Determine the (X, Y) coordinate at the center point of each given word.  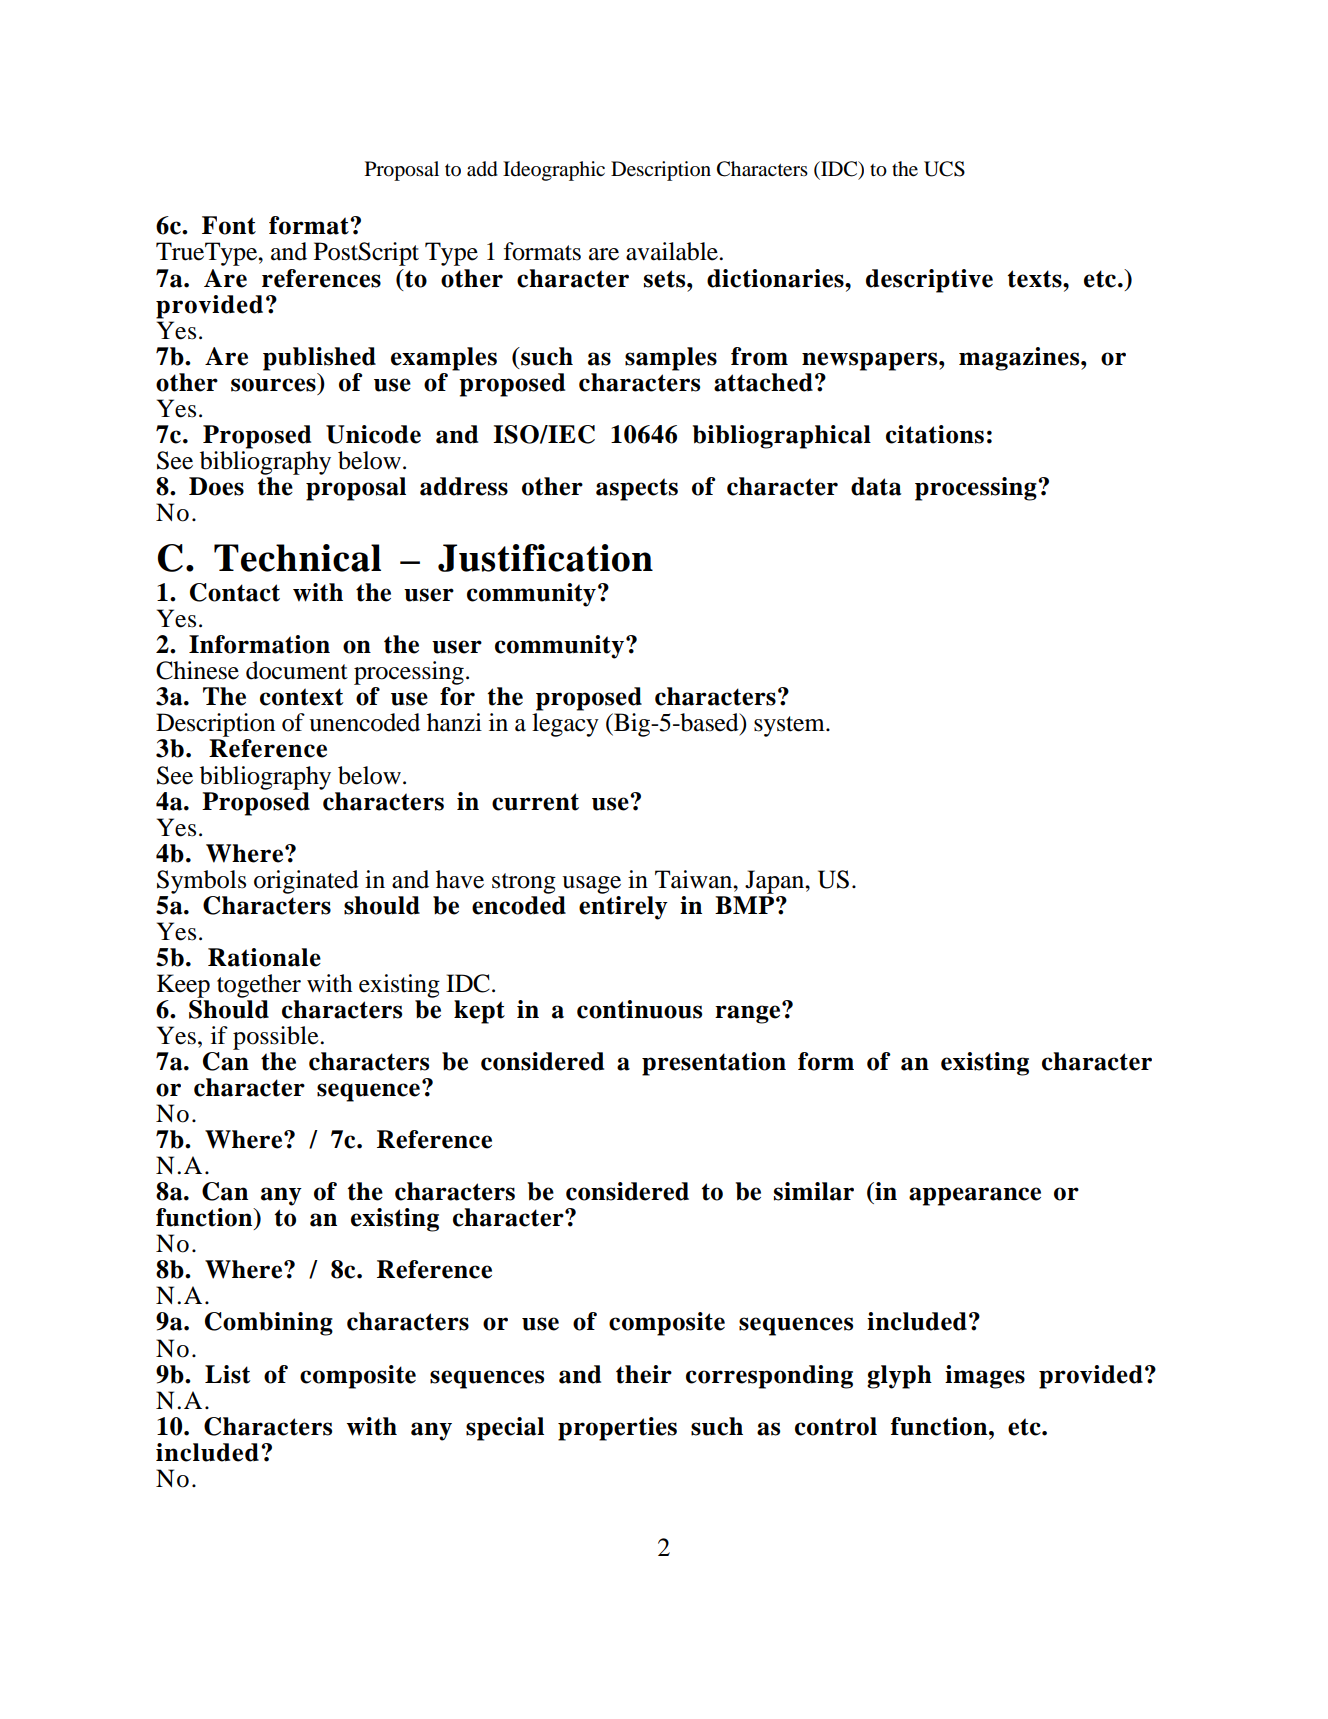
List (227, 1374)
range (749, 1013)
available (673, 251)
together (259, 986)
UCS (944, 169)
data (876, 486)
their (644, 1374)
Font (229, 225)
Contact (235, 592)
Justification (545, 558)
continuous (639, 1009)
